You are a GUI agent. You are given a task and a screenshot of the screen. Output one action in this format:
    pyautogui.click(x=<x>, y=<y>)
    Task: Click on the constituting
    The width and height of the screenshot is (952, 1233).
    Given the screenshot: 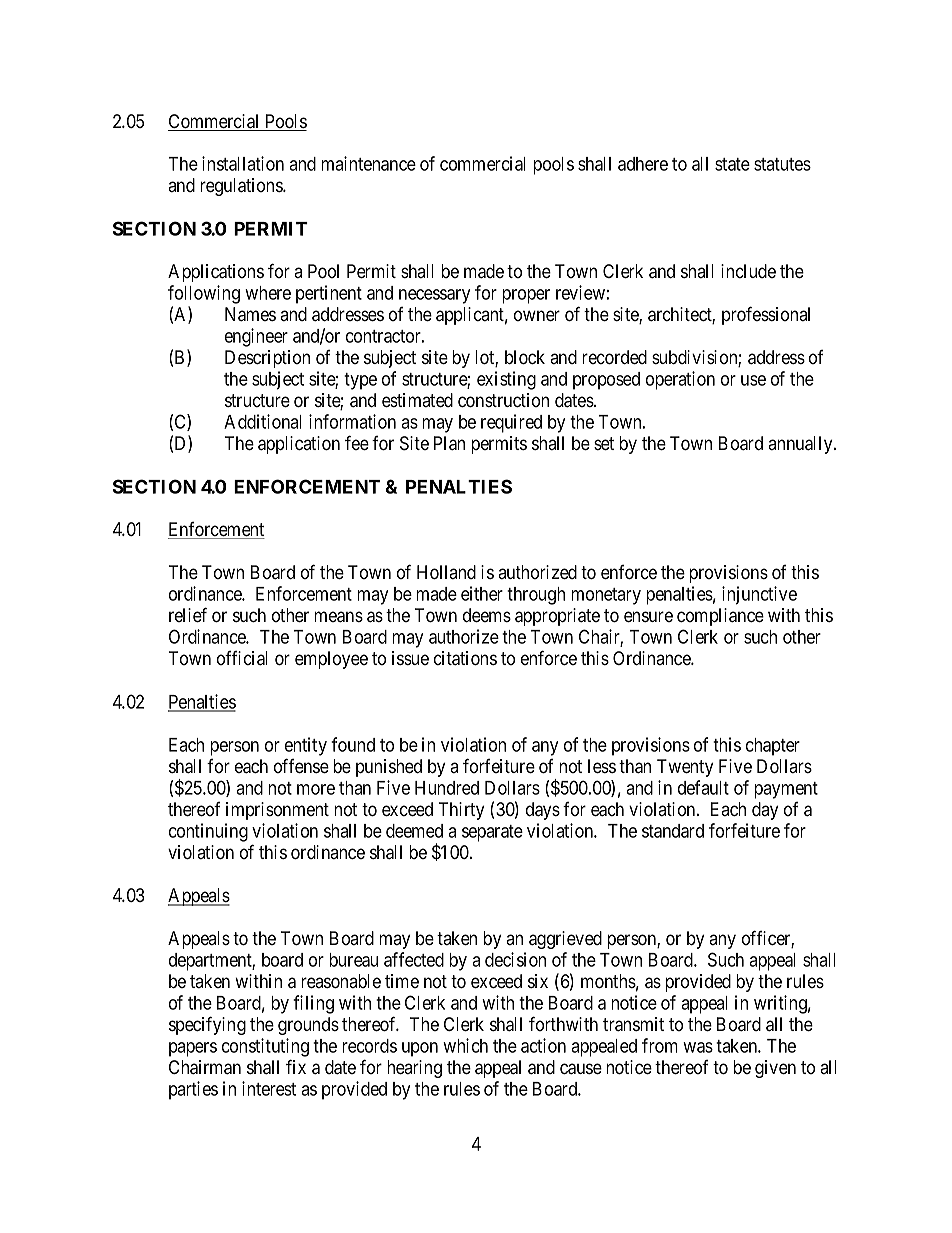 What is the action you would take?
    pyautogui.click(x=265, y=1047)
